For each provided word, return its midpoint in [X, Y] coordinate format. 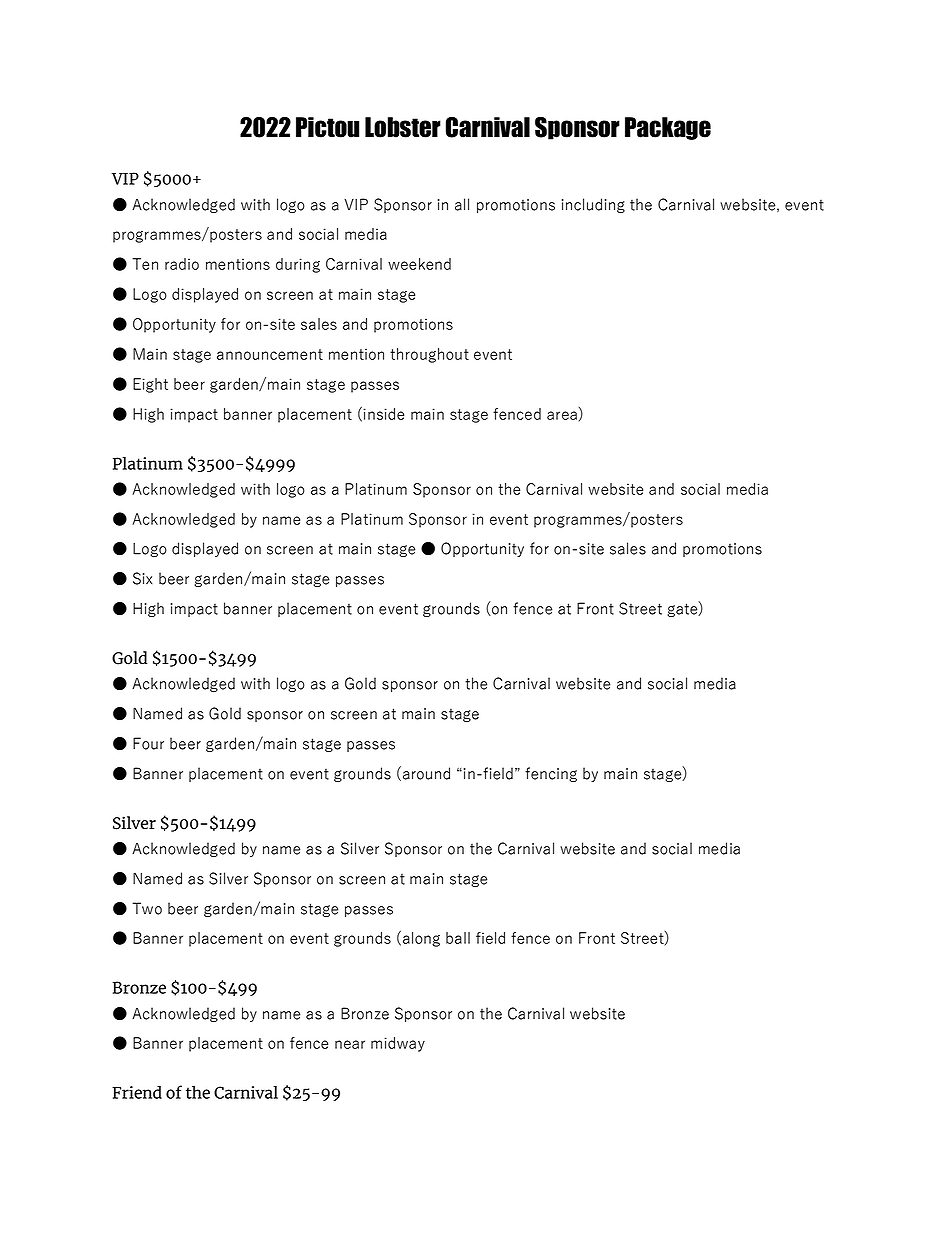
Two [147, 908]
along [421, 939]
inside [383, 414]
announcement [270, 354]
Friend [137, 1092]
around [426, 773]
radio [182, 264]
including [593, 205]
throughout [429, 355]
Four [148, 743]
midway [398, 1044]
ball [458, 938]
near [350, 1044]
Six [142, 578]
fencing [551, 774]
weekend [419, 264]
